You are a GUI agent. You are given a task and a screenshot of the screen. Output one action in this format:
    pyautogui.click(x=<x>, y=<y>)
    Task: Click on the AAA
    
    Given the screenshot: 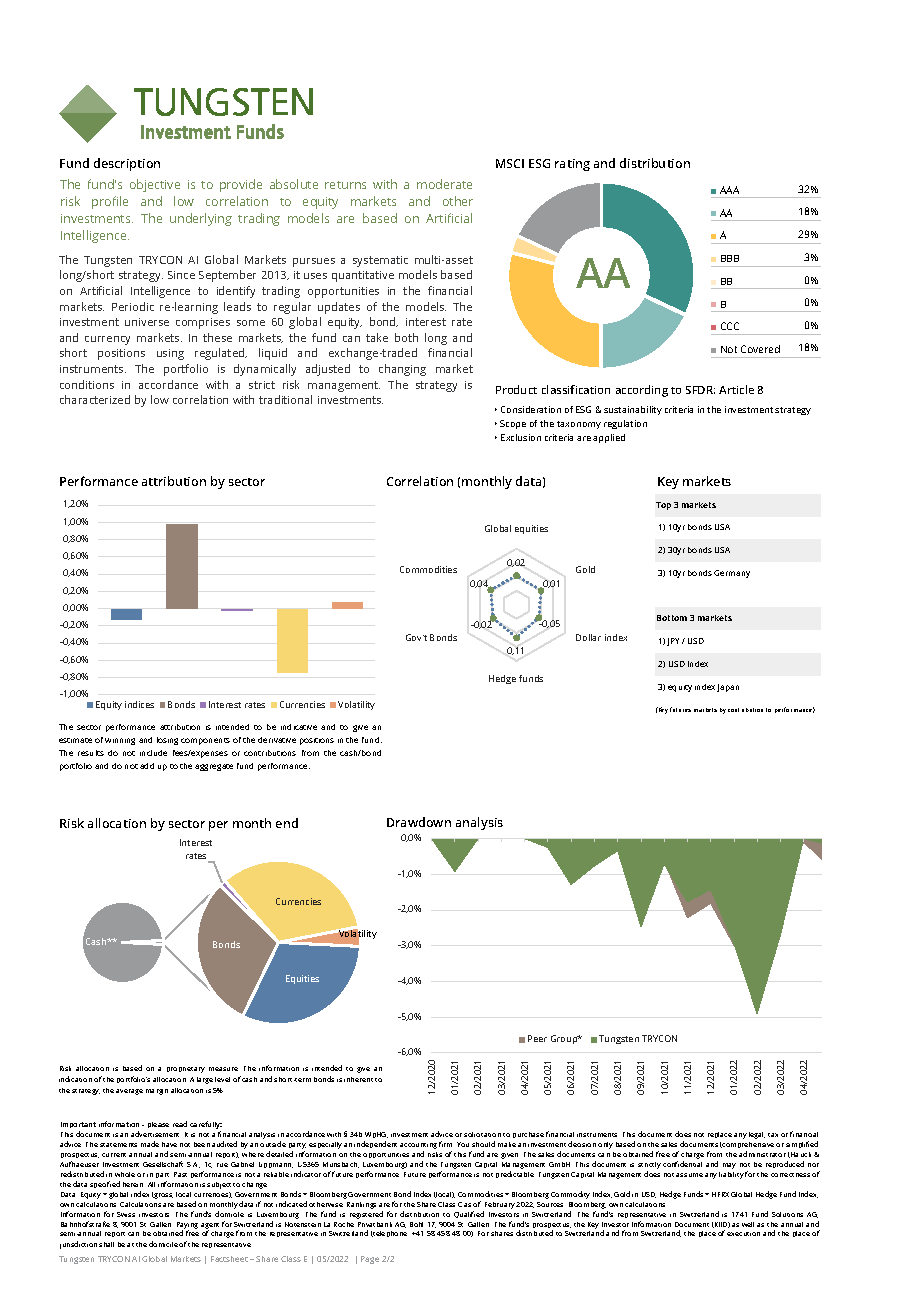 What is the action you would take?
    pyautogui.click(x=729, y=190)
